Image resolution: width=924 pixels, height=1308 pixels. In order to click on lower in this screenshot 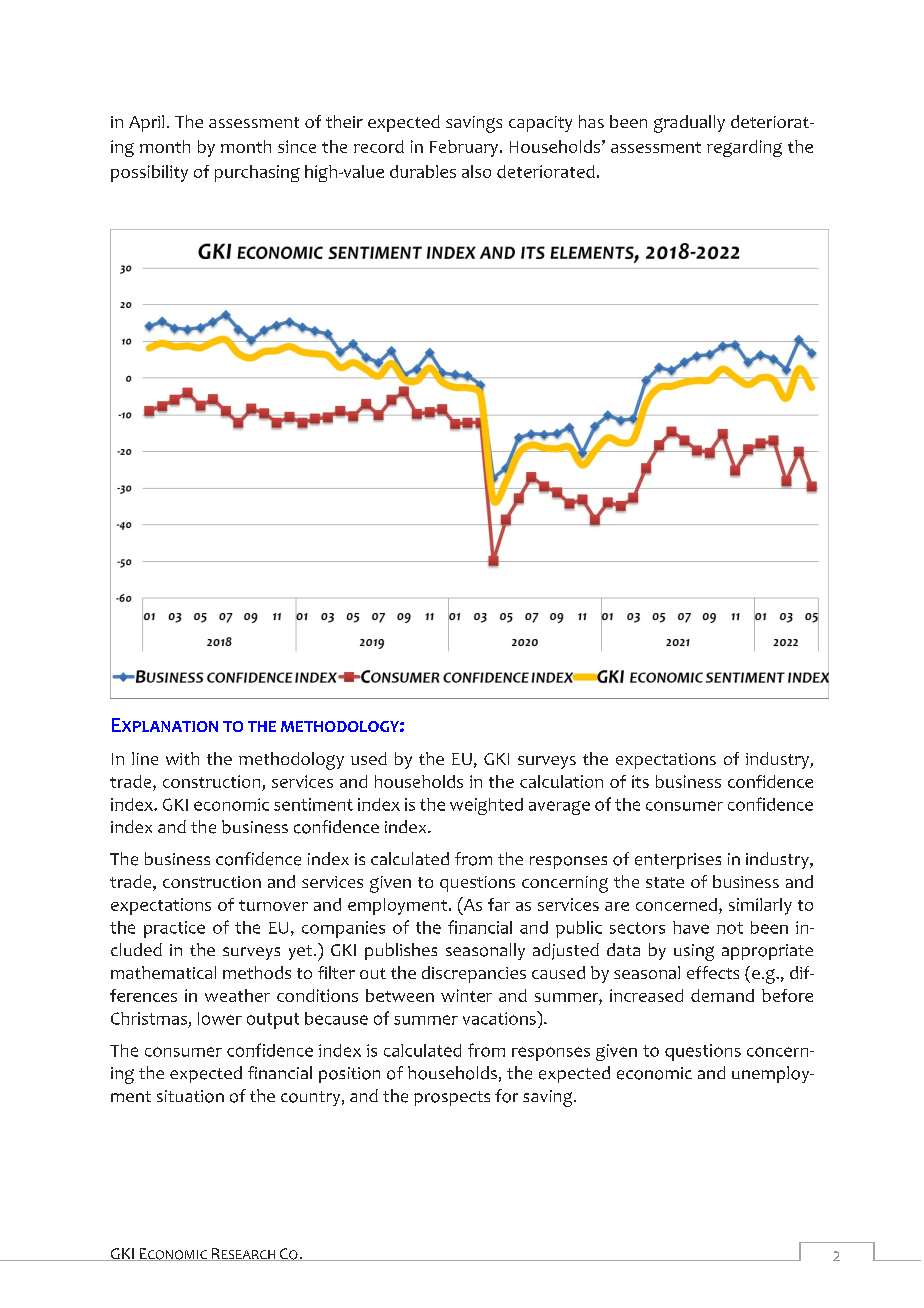, I will do `click(220, 1018)`.
